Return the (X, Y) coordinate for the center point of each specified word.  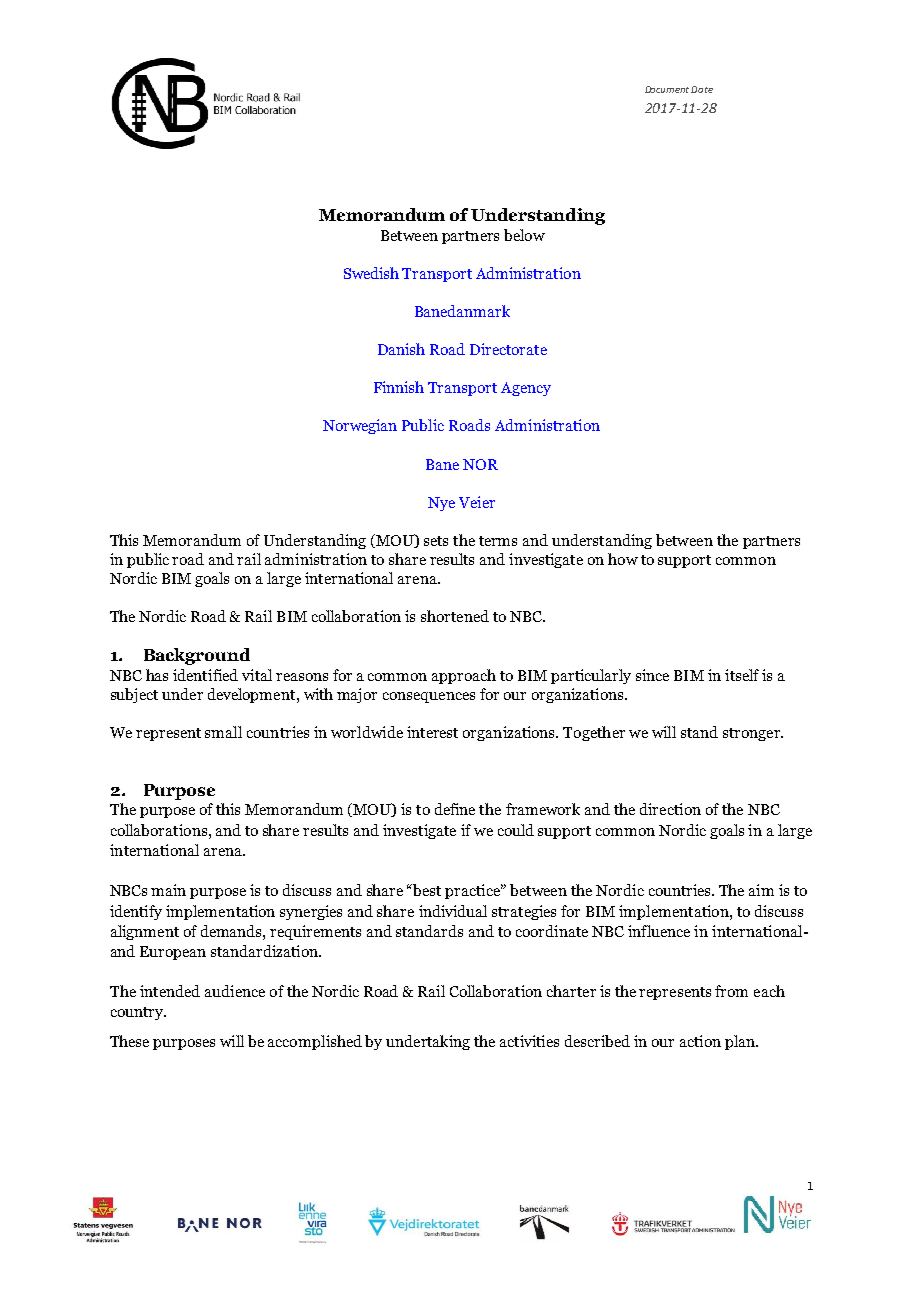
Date (702, 89)
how (623, 559)
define (455, 809)
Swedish (371, 273)
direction (670, 809)
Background (197, 656)
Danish (401, 349)
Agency (526, 389)
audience (235, 991)
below (524, 235)
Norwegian (360, 426)
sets (436, 541)
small (223, 732)
